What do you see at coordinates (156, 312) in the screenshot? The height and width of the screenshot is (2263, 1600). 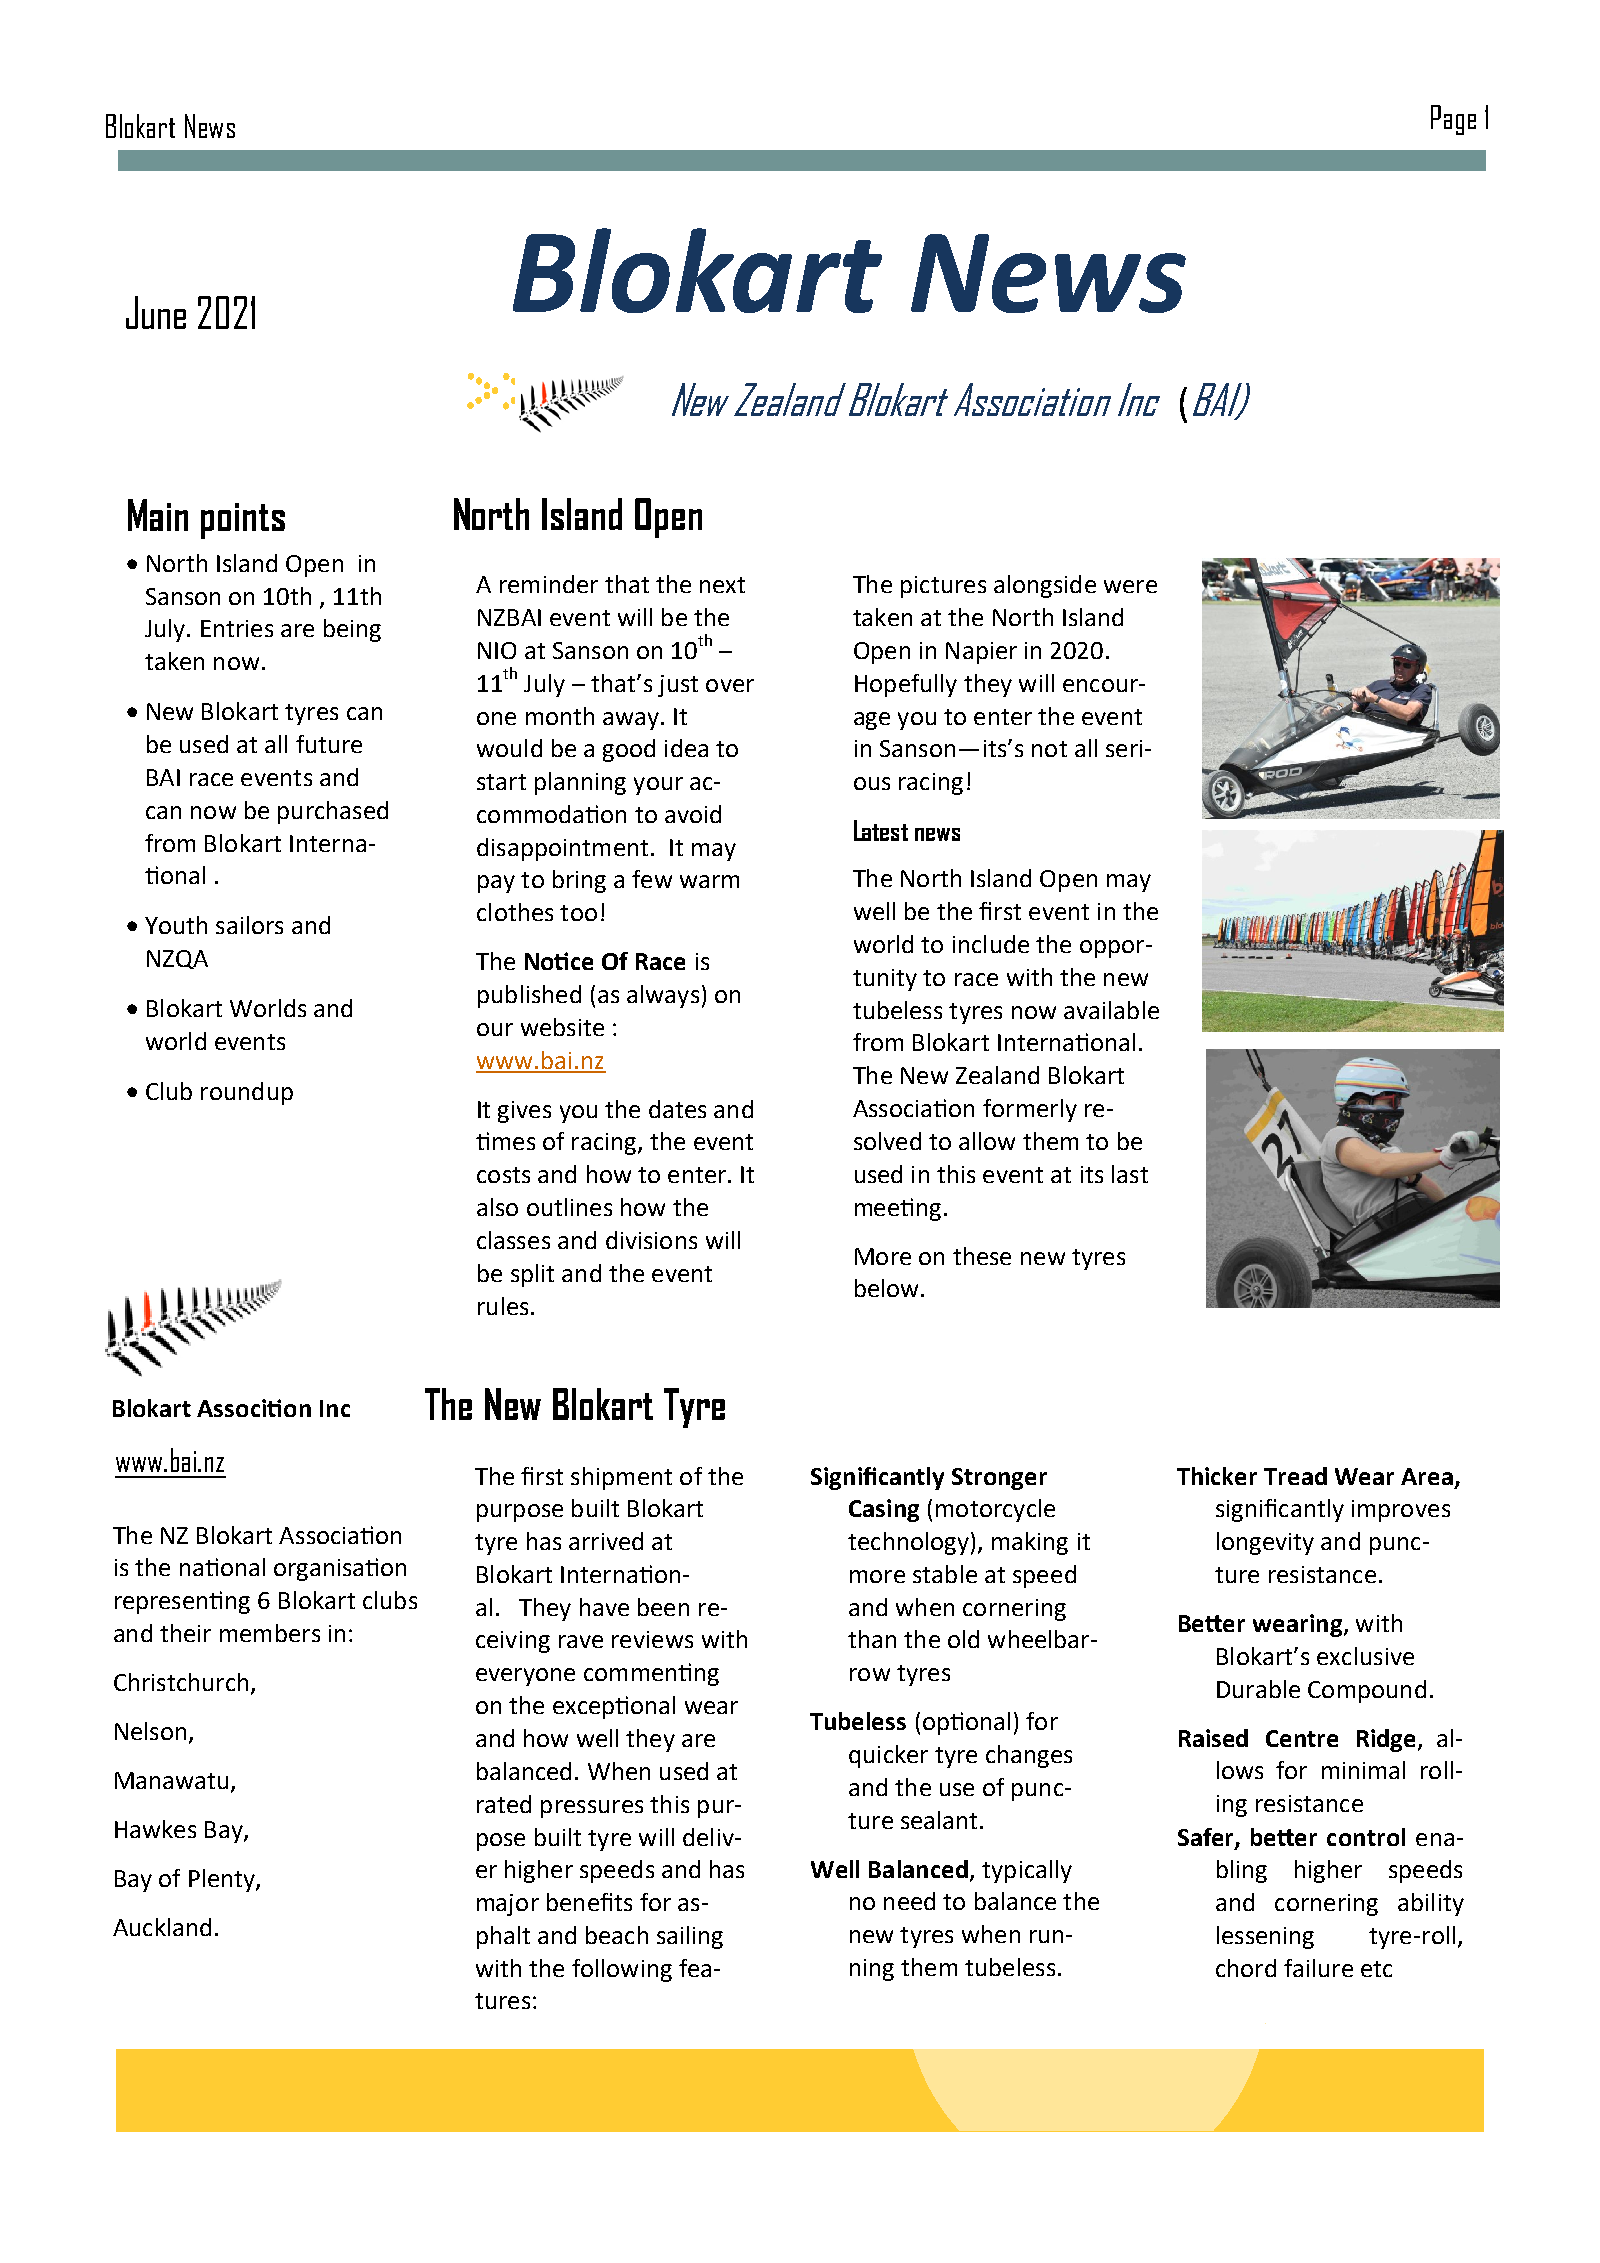 I see `June` at bounding box center [156, 312].
